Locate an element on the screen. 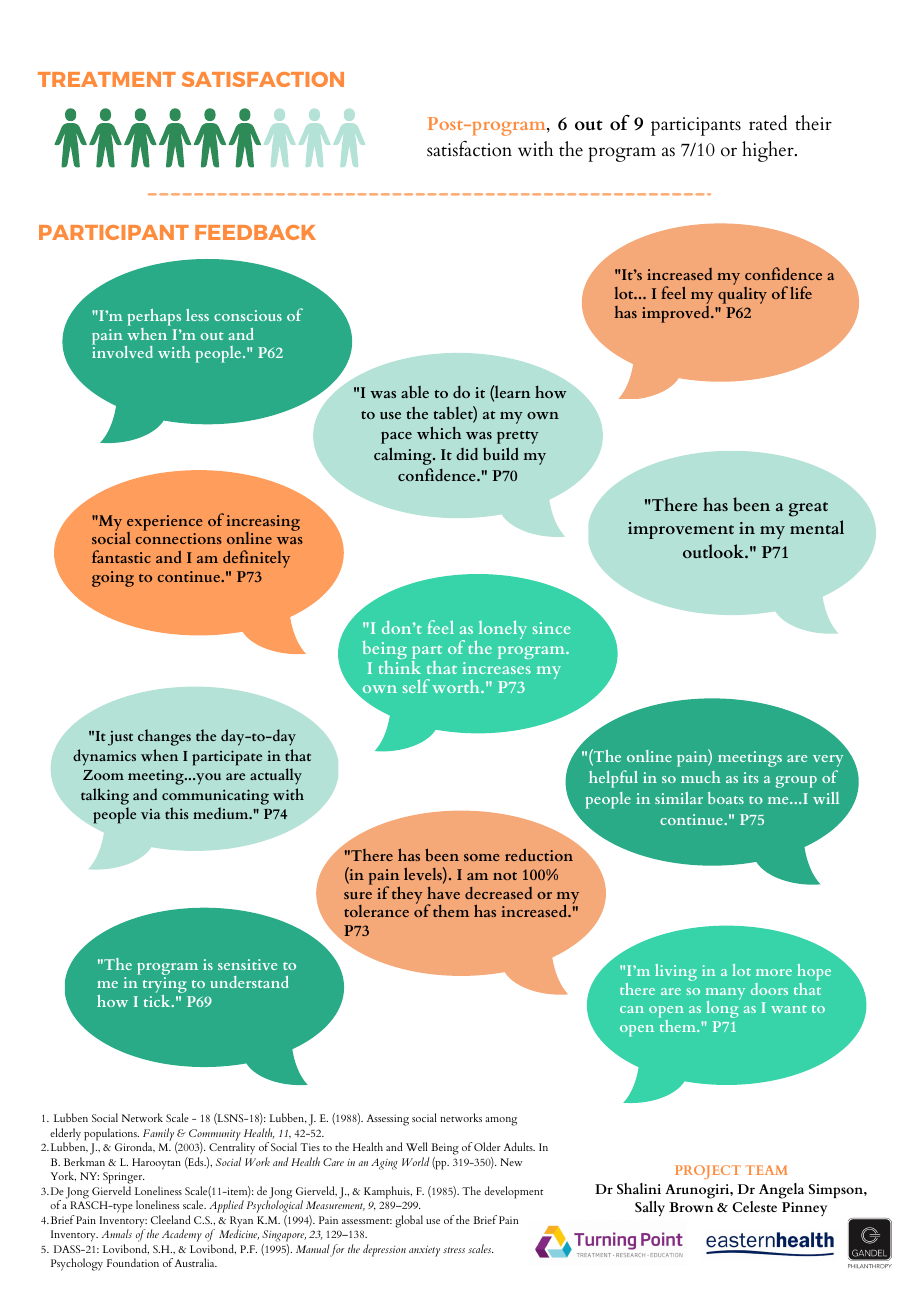 This screenshot has width=924, height=1308. worth is located at coordinates (457, 686).
